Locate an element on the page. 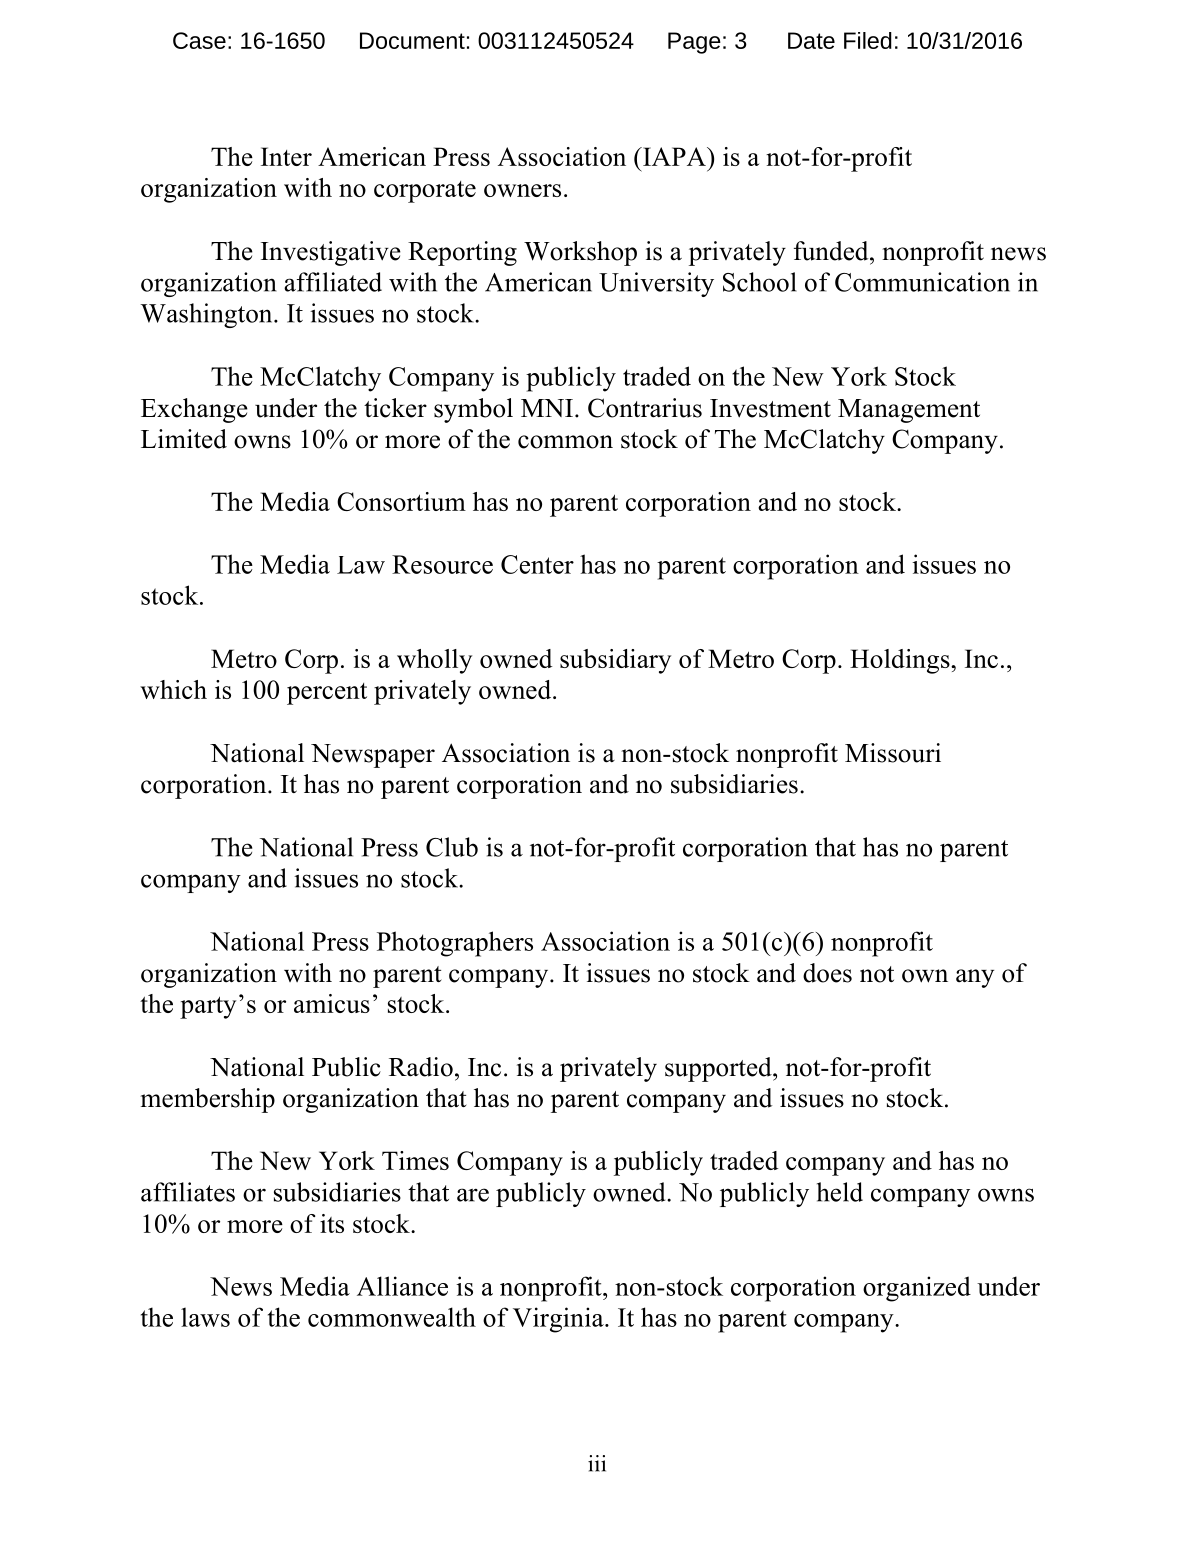 The image size is (1195, 1547). Investment is located at coordinates (770, 408).
